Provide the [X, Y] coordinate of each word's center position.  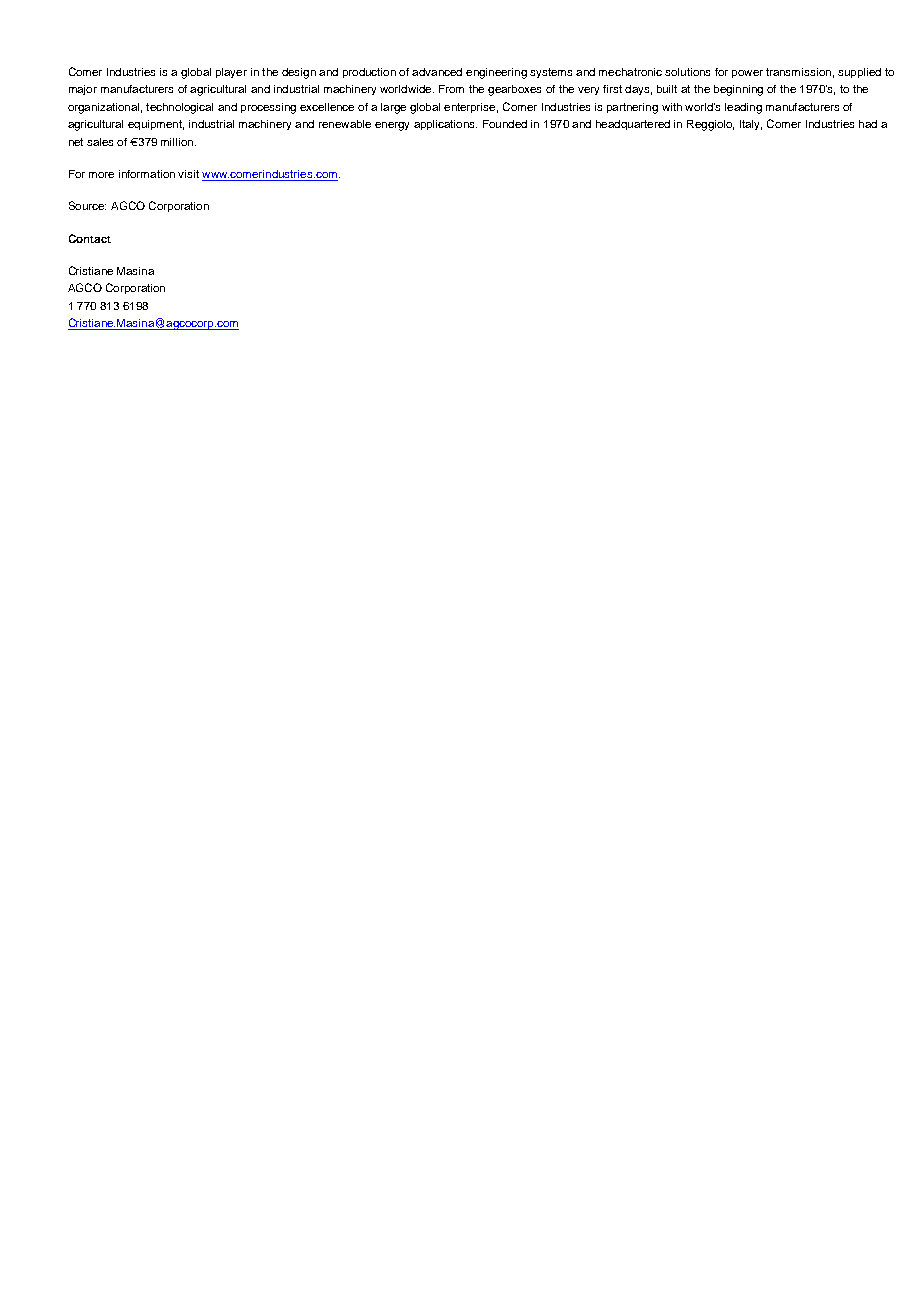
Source [87, 205]
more [101, 175]
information [147, 174]
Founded [505, 124]
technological [179, 108]
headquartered [633, 125]
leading [743, 108]
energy [392, 126]
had [868, 124]
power [747, 74]
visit [188, 174]
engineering [496, 73]
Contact [90, 238]
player [231, 73]
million [177, 142]
